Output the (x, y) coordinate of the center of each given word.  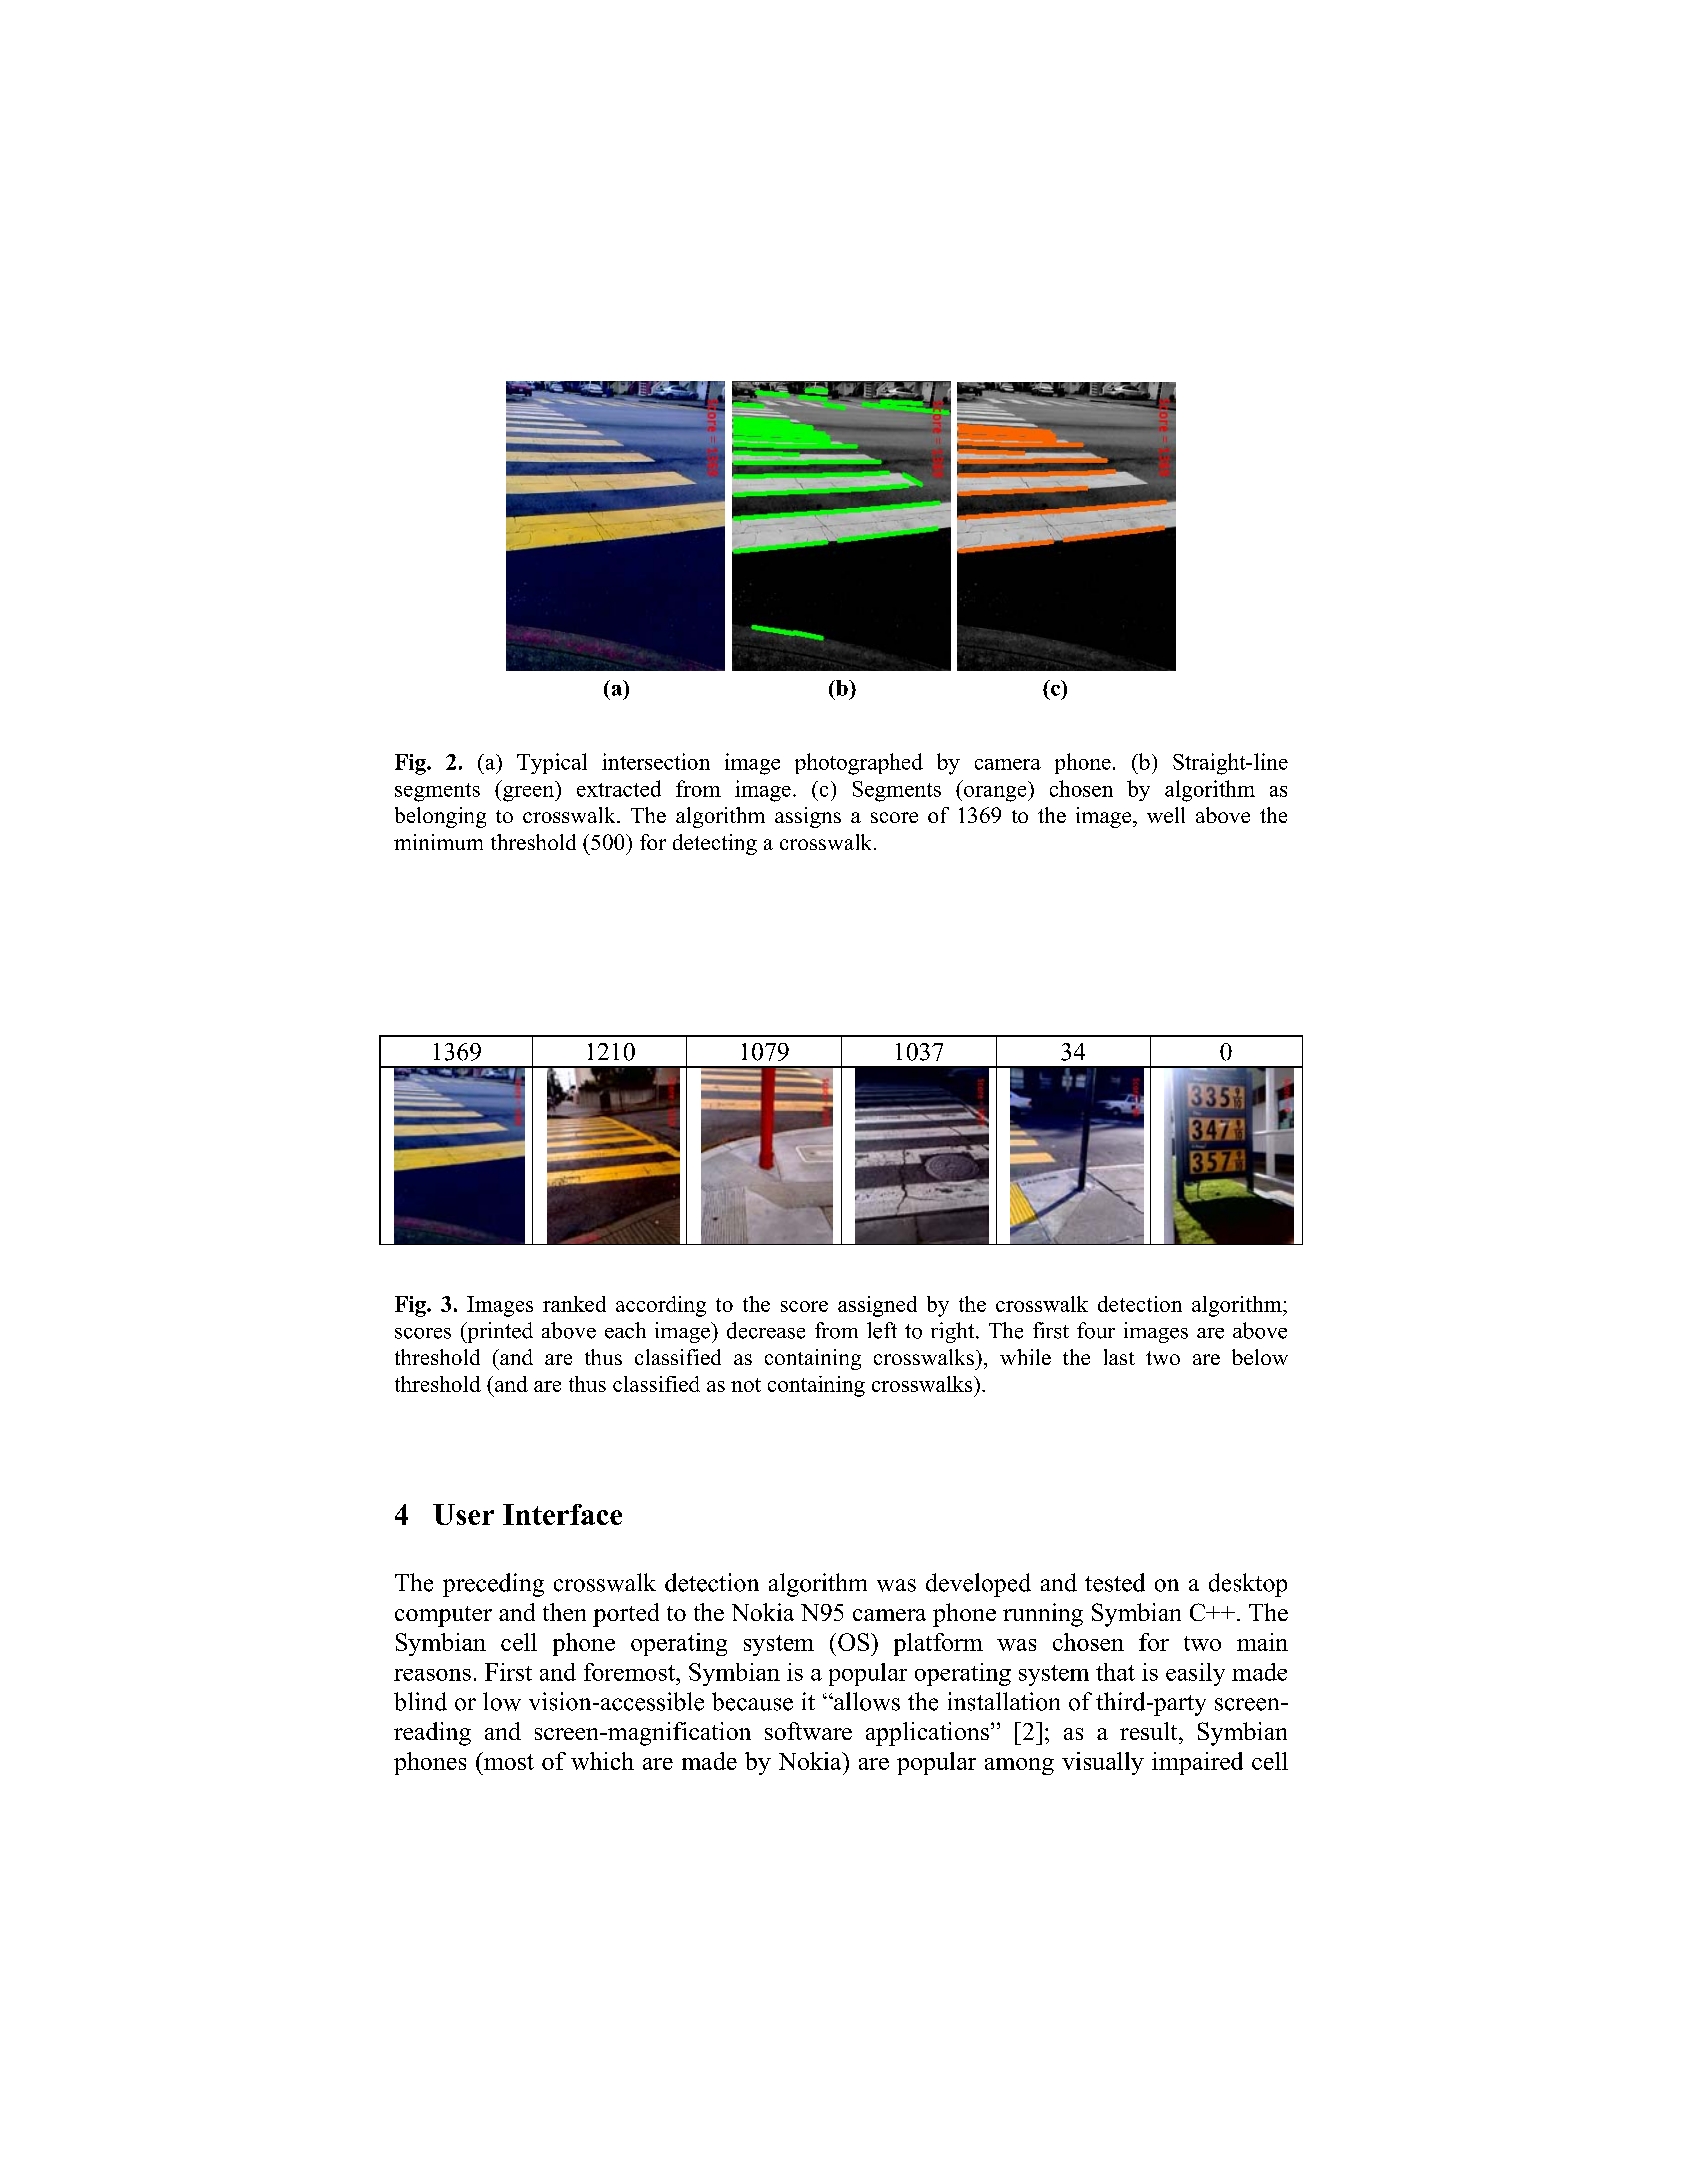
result (1150, 1731)
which (602, 1761)
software (808, 1731)
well (1166, 815)
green (529, 794)
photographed (859, 764)
